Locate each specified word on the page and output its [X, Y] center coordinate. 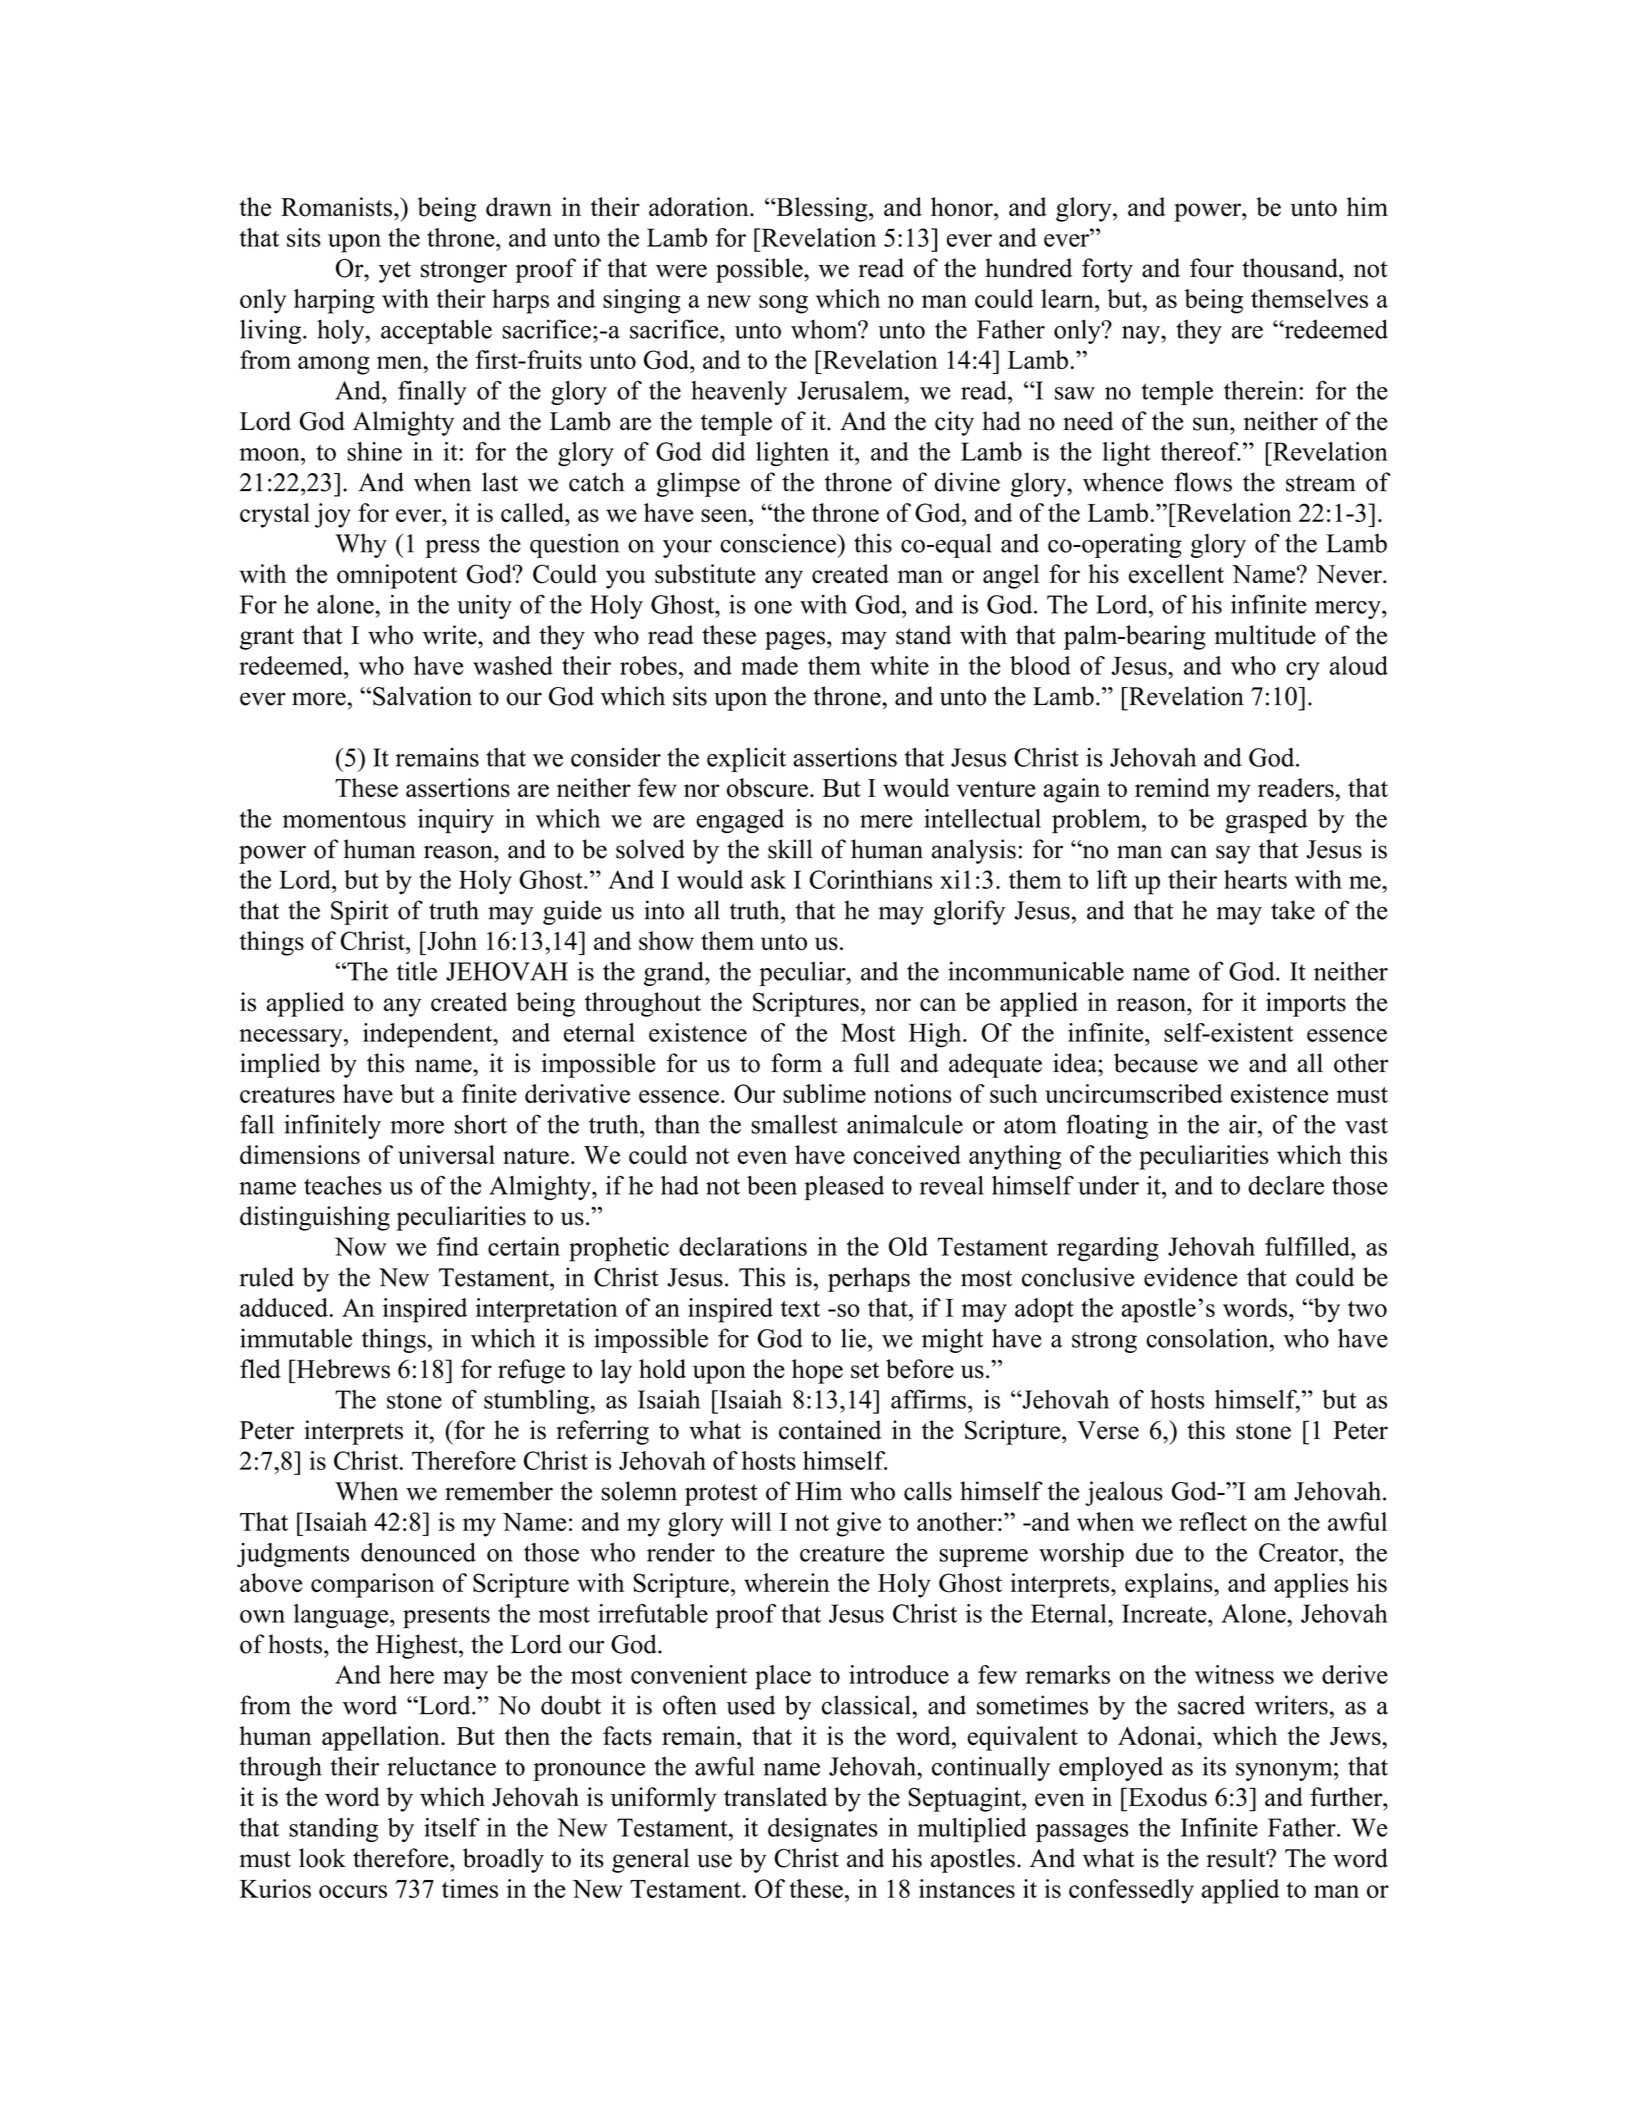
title [417, 971]
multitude [1265, 635]
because [1156, 1063]
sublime [824, 1093]
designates [823, 1830]
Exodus [1166, 1797]
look [322, 1858]
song [783, 304]
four [1212, 268]
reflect [1213, 1521]
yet [395, 272]
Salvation [422, 696]
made [769, 665]
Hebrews [342, 1369]
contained [830, 1430]
